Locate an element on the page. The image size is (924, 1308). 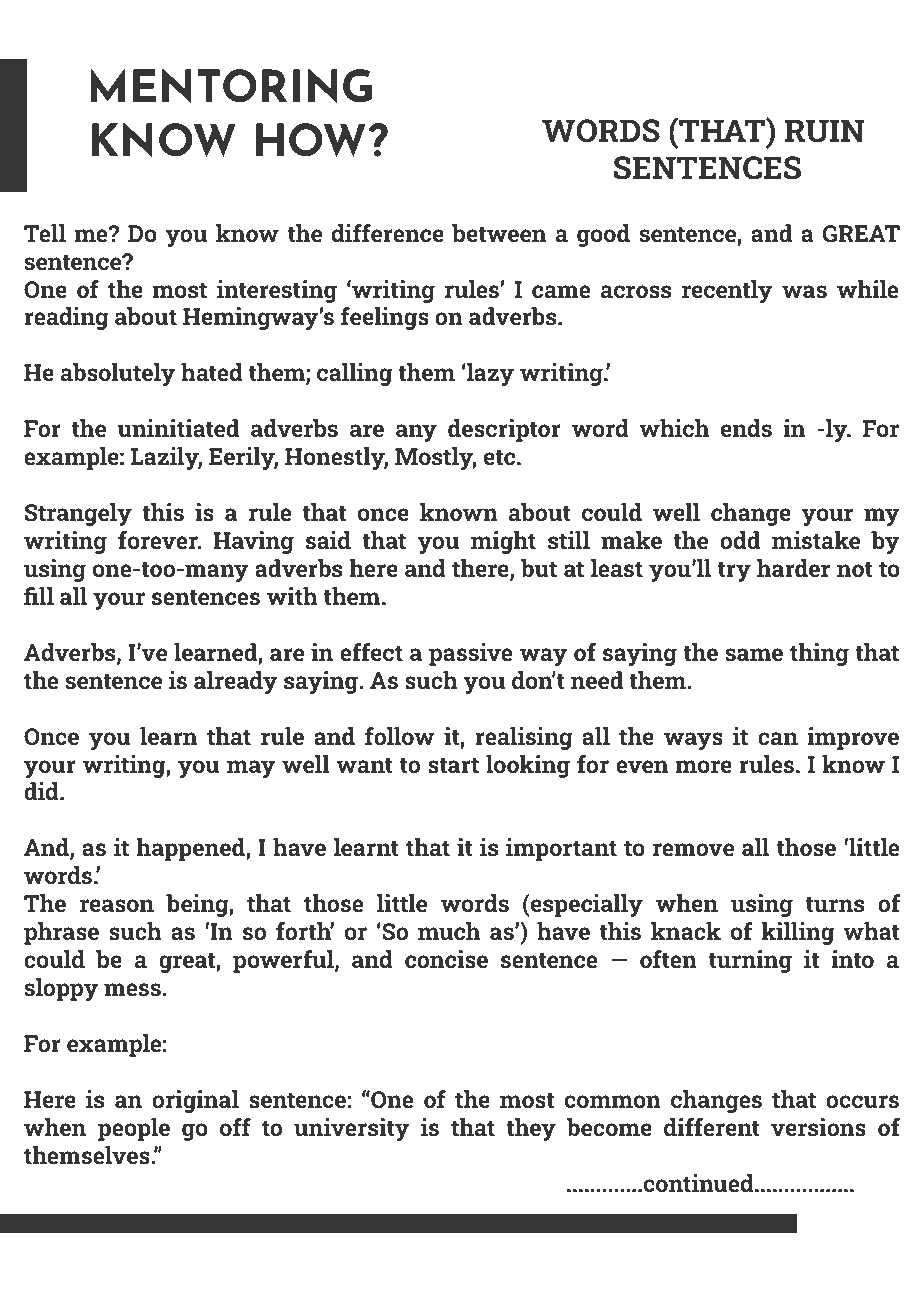
RUIN is located at coordinates (825, 131).
